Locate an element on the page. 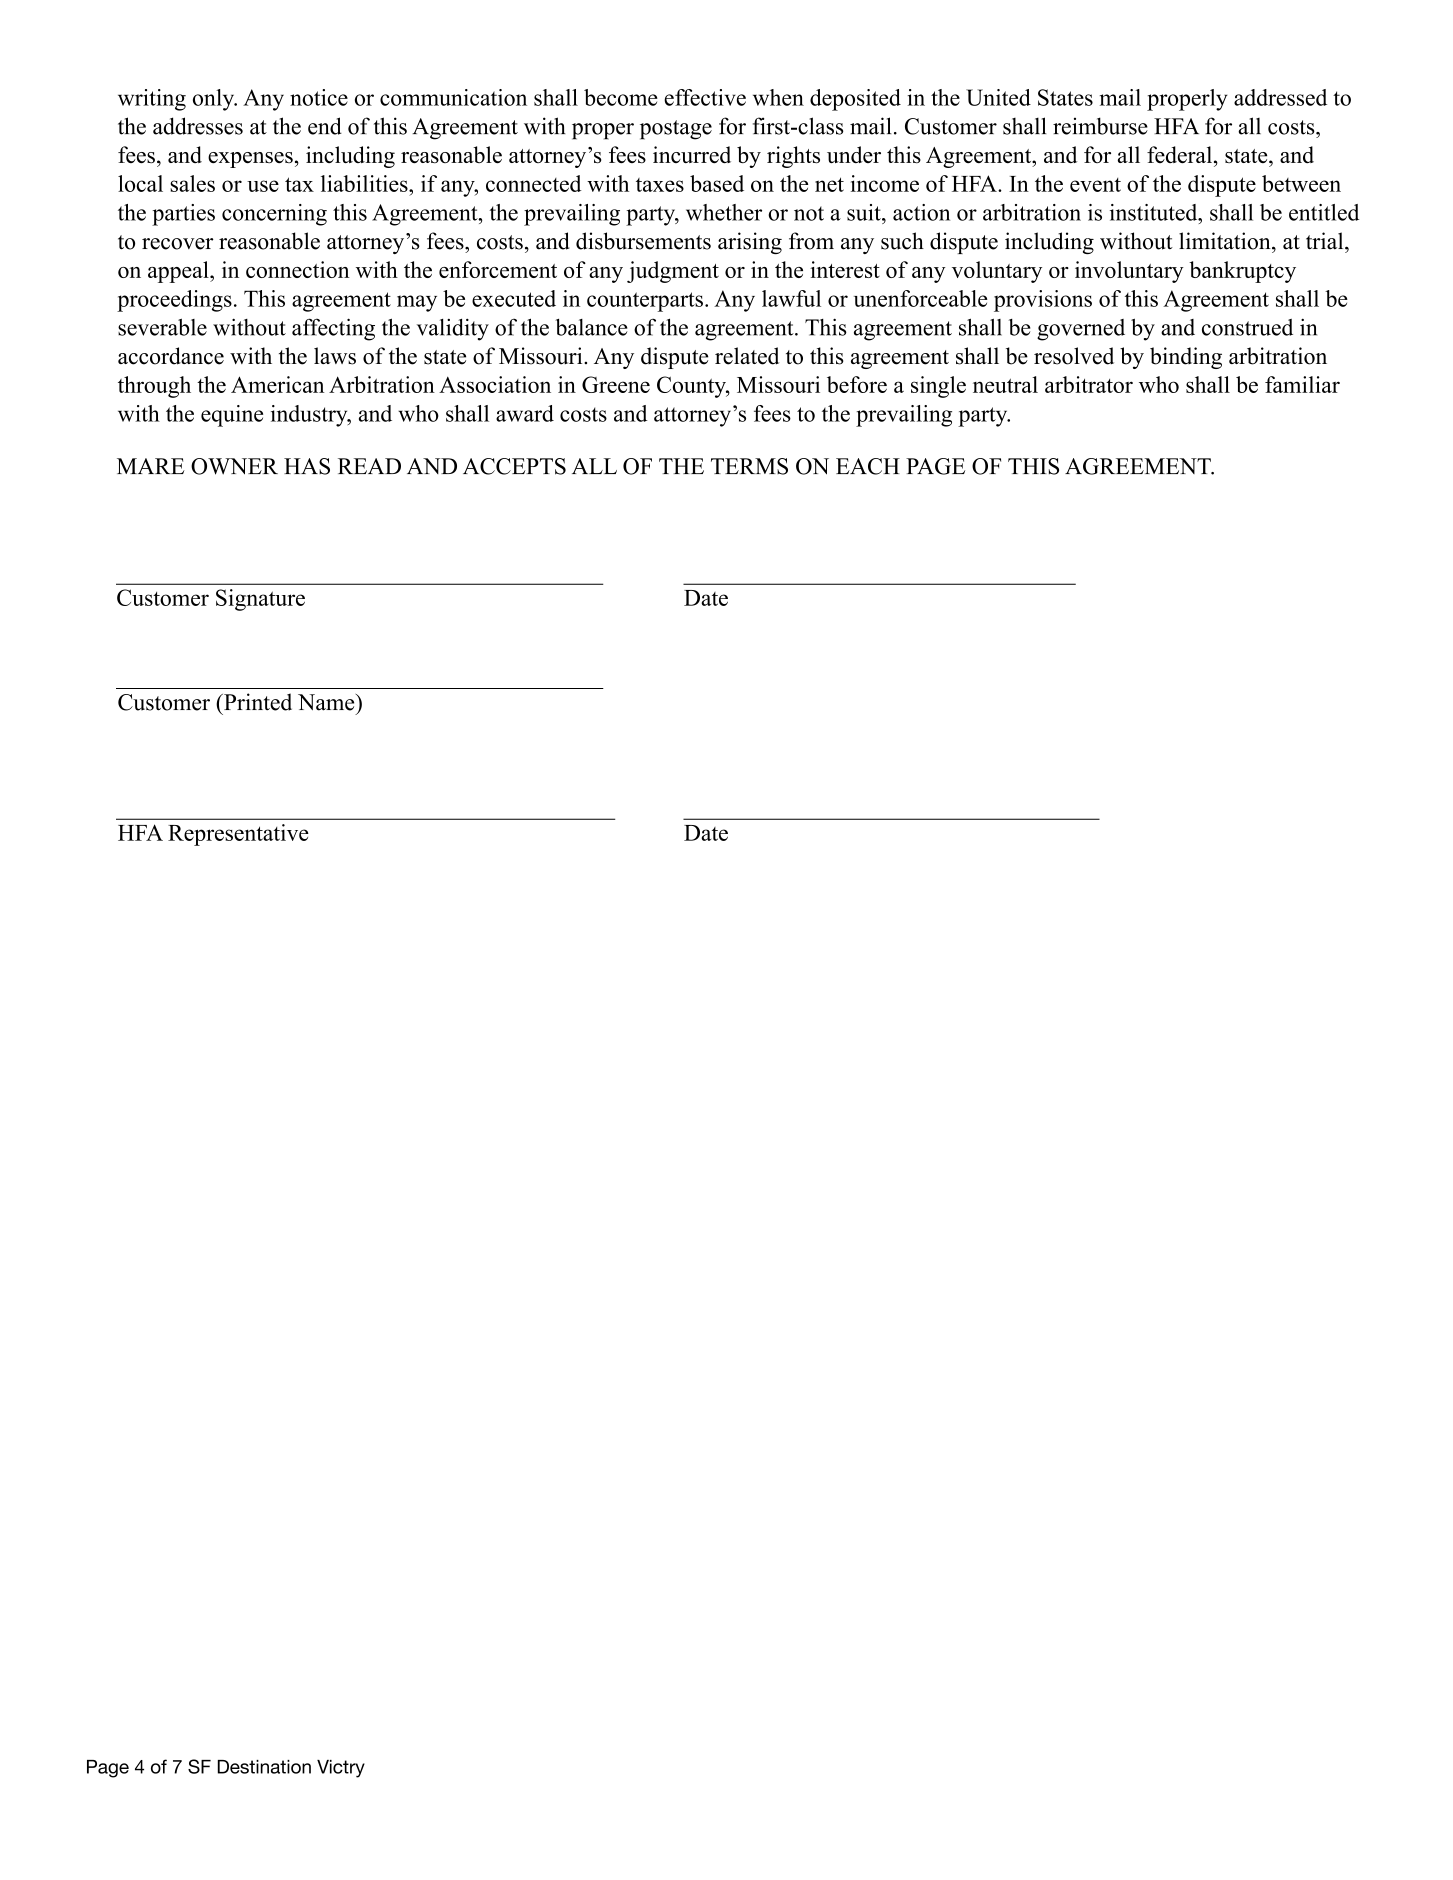  Destination is located at coordinates (264, 1767).
